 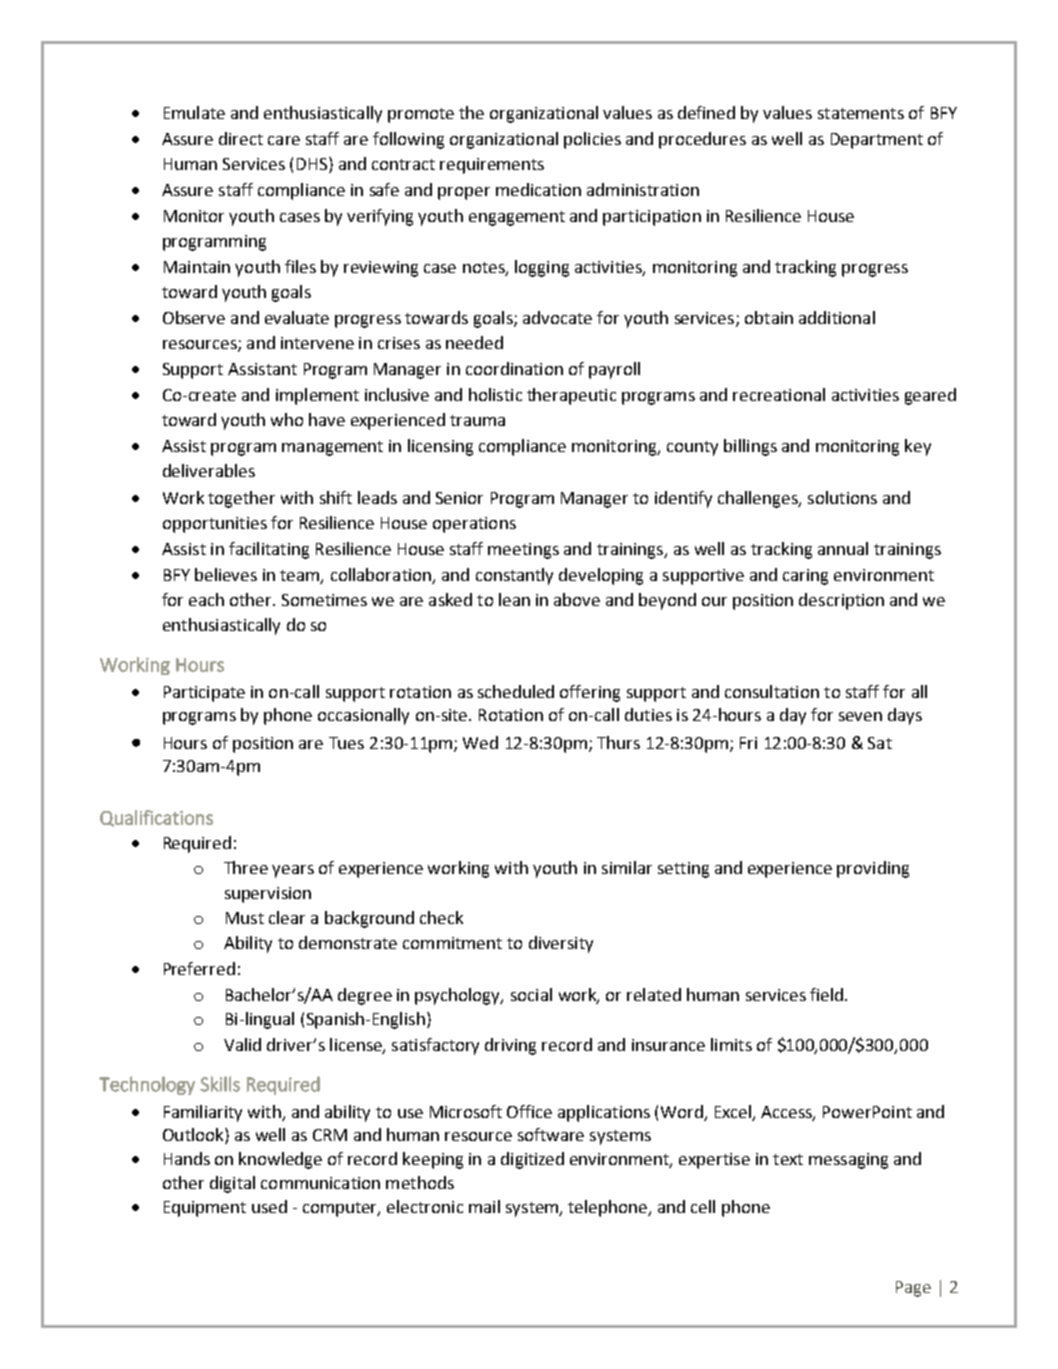 What do you see at coordinates (492, 166) in the page?
I see `requirements` at bounding box center [492, 166].
